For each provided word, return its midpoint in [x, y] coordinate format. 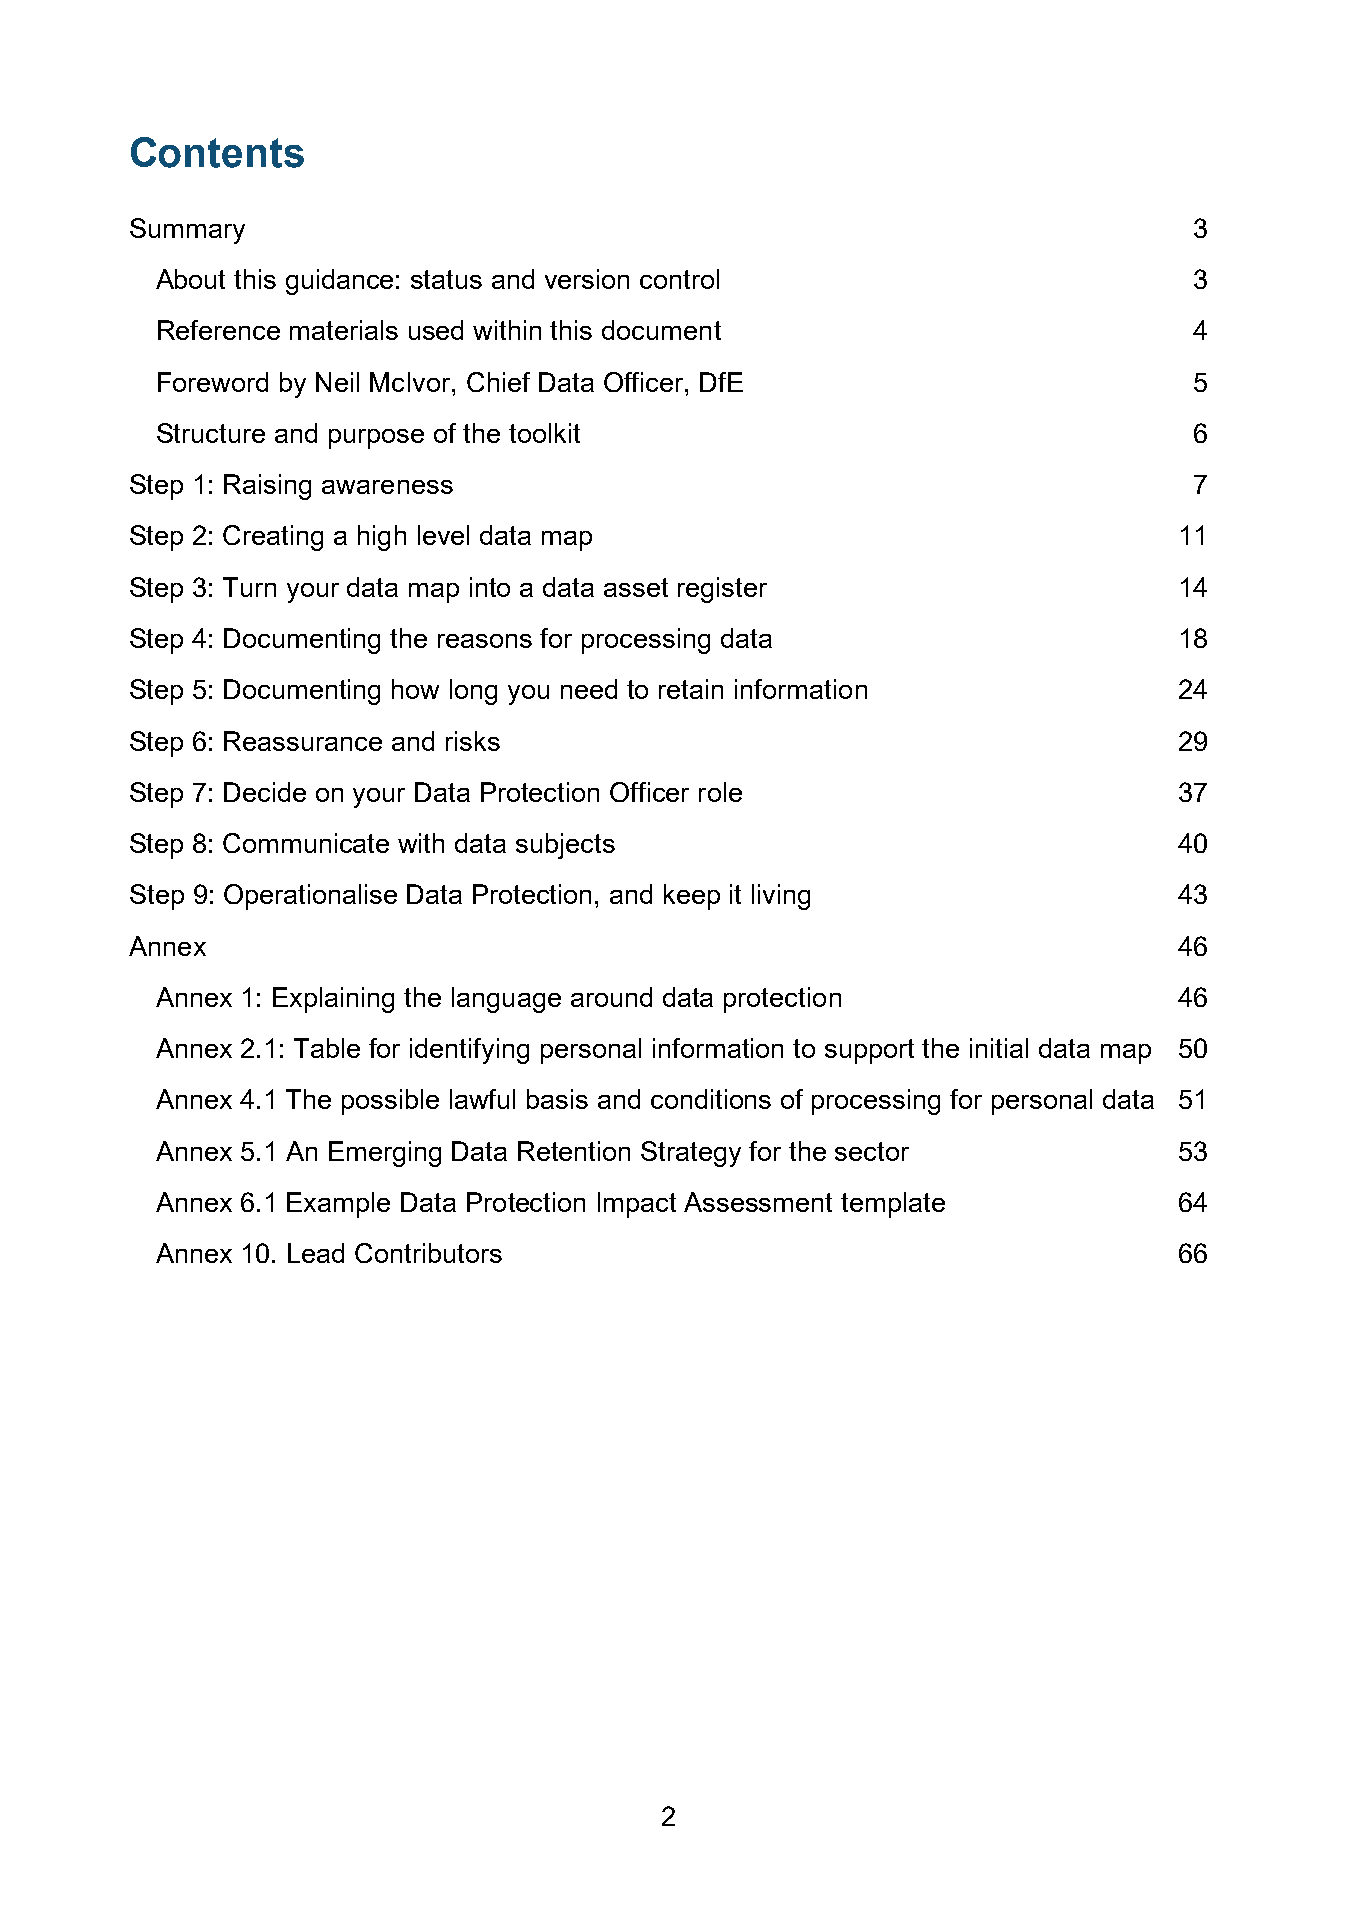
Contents [217, 152]
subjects [565, 846]
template [893, 1205]
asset [636, 587]
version [587, 279]
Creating [273, 538]
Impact [637, 1205]
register [722, 590]
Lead [316, 1253]
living [781, 897]
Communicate [306, 843]
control [679, 279]
